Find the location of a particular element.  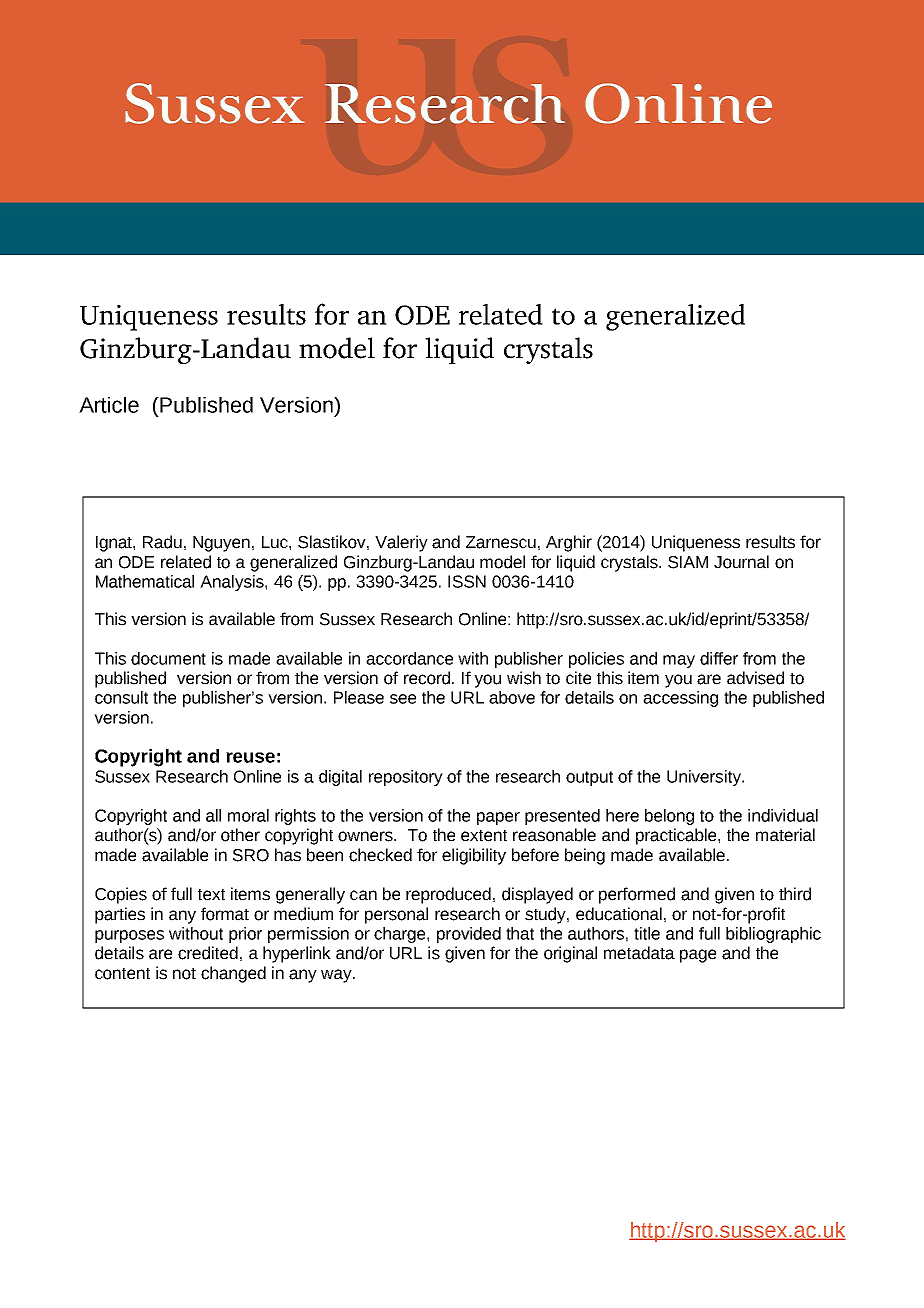

ISSN is located at coordinates (467, 581).
